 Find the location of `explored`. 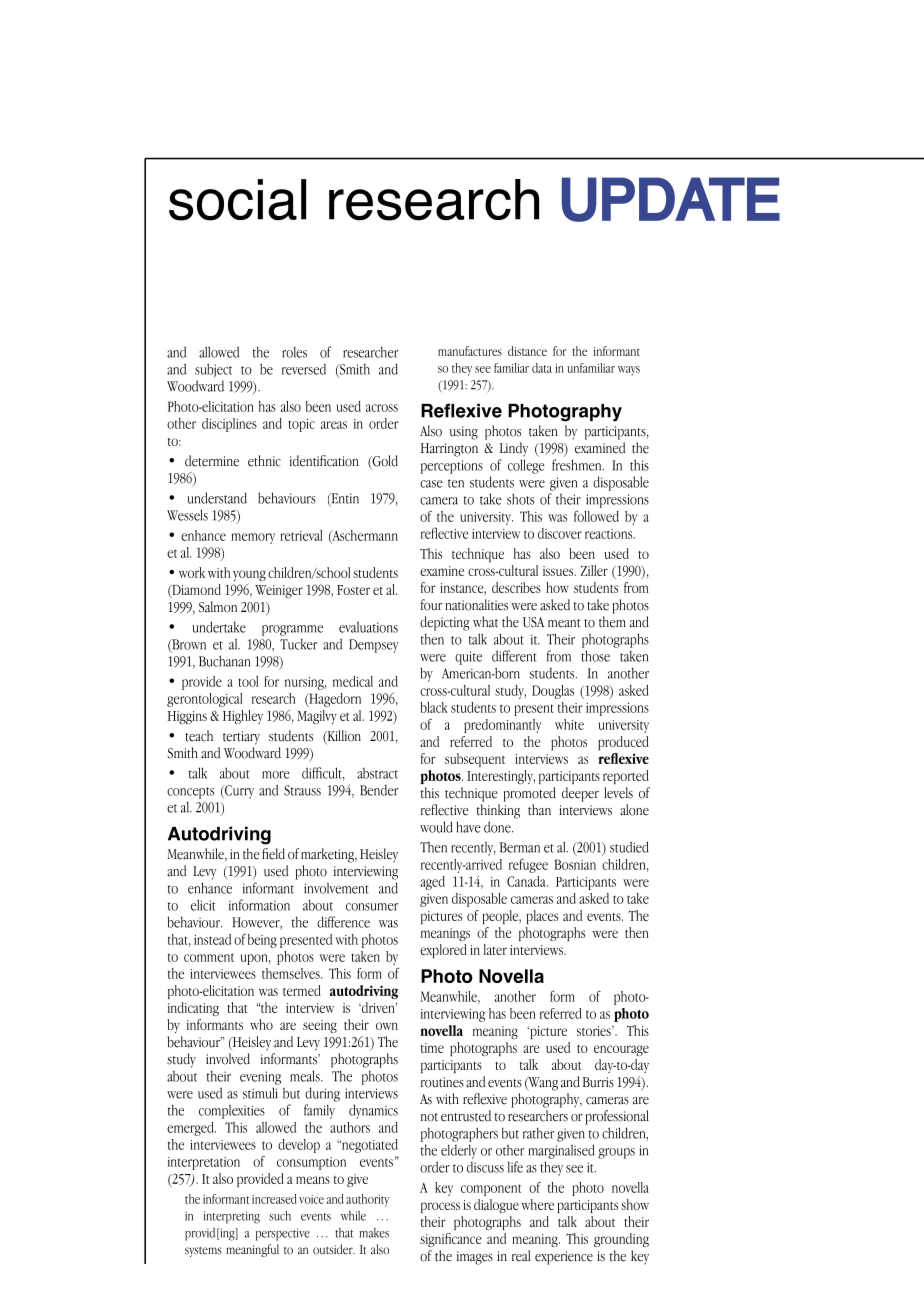

explored is located at coordinates (443, 951).
